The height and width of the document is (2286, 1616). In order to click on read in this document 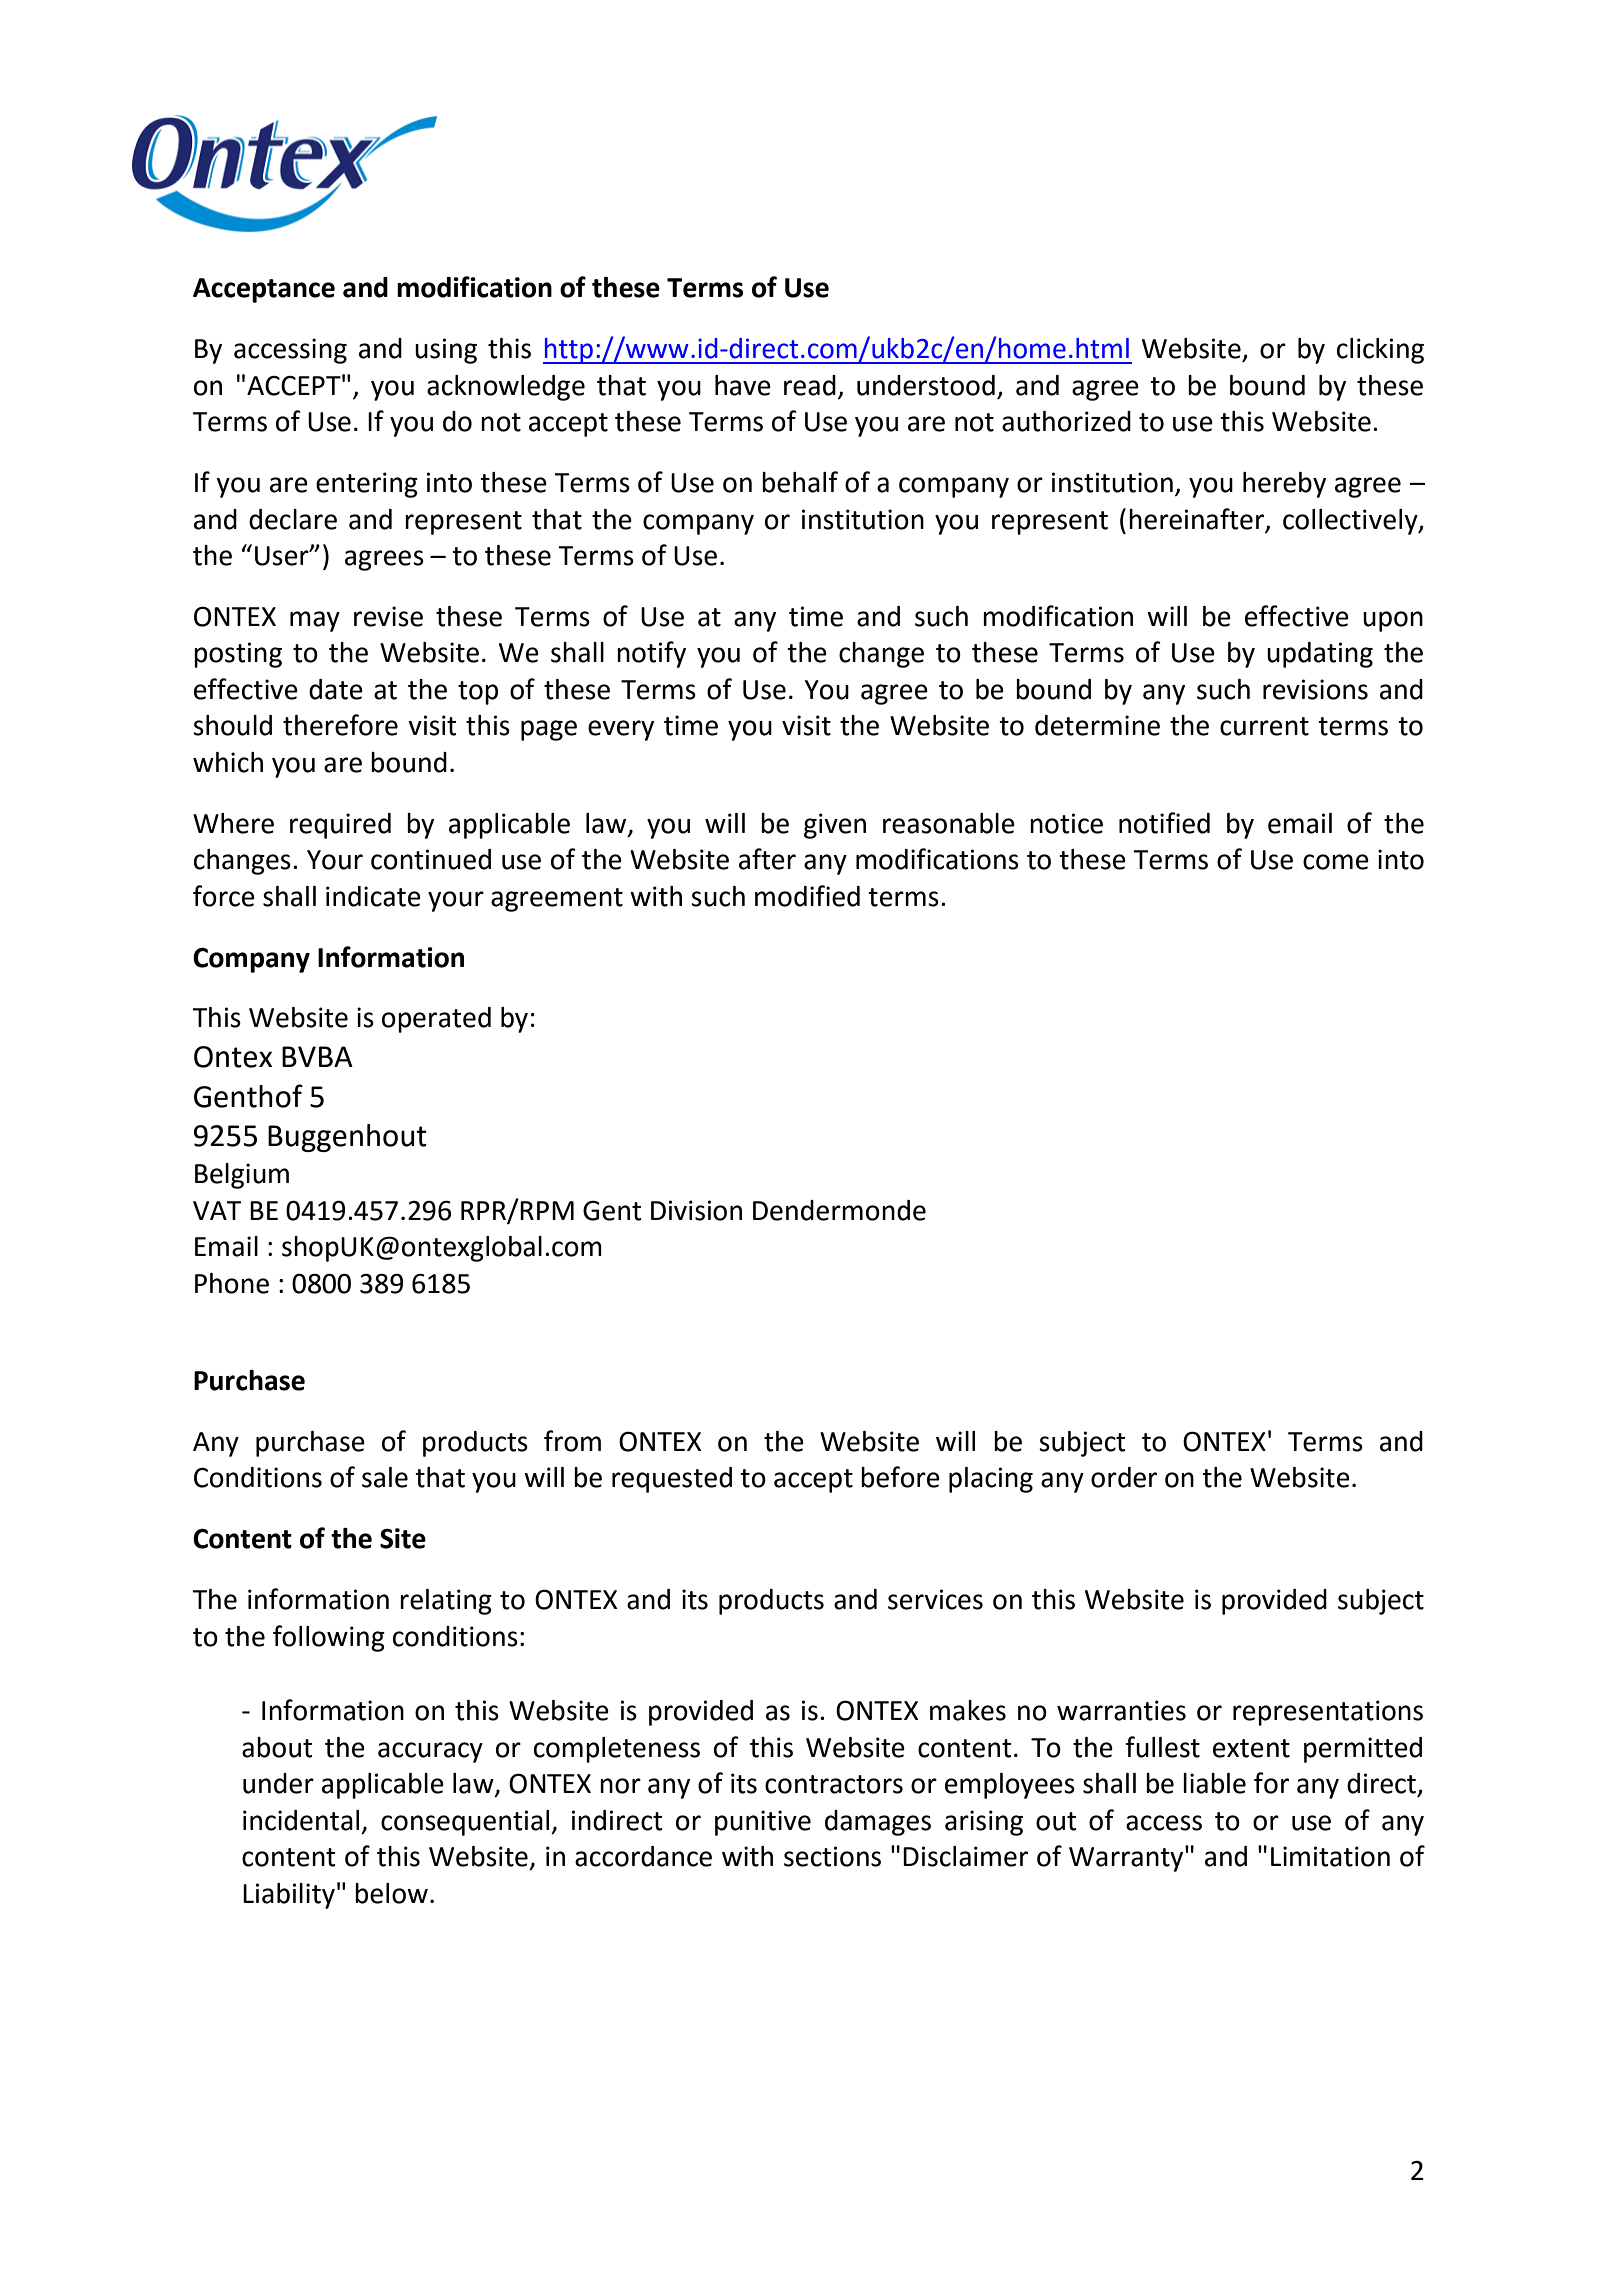, I will do `click(810, 385)`.
